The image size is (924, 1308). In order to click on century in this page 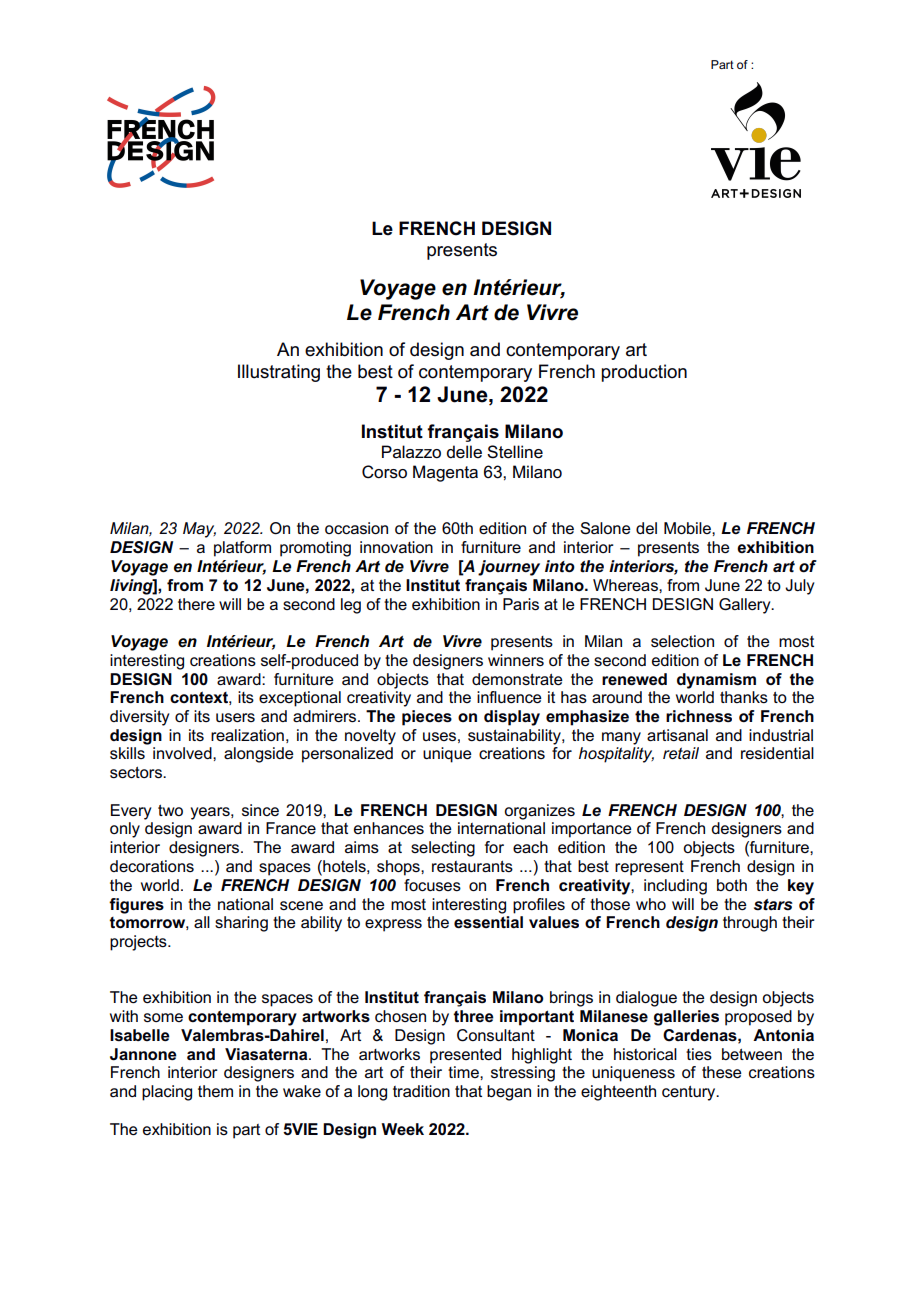, I will do `click(690, 1093)`.
